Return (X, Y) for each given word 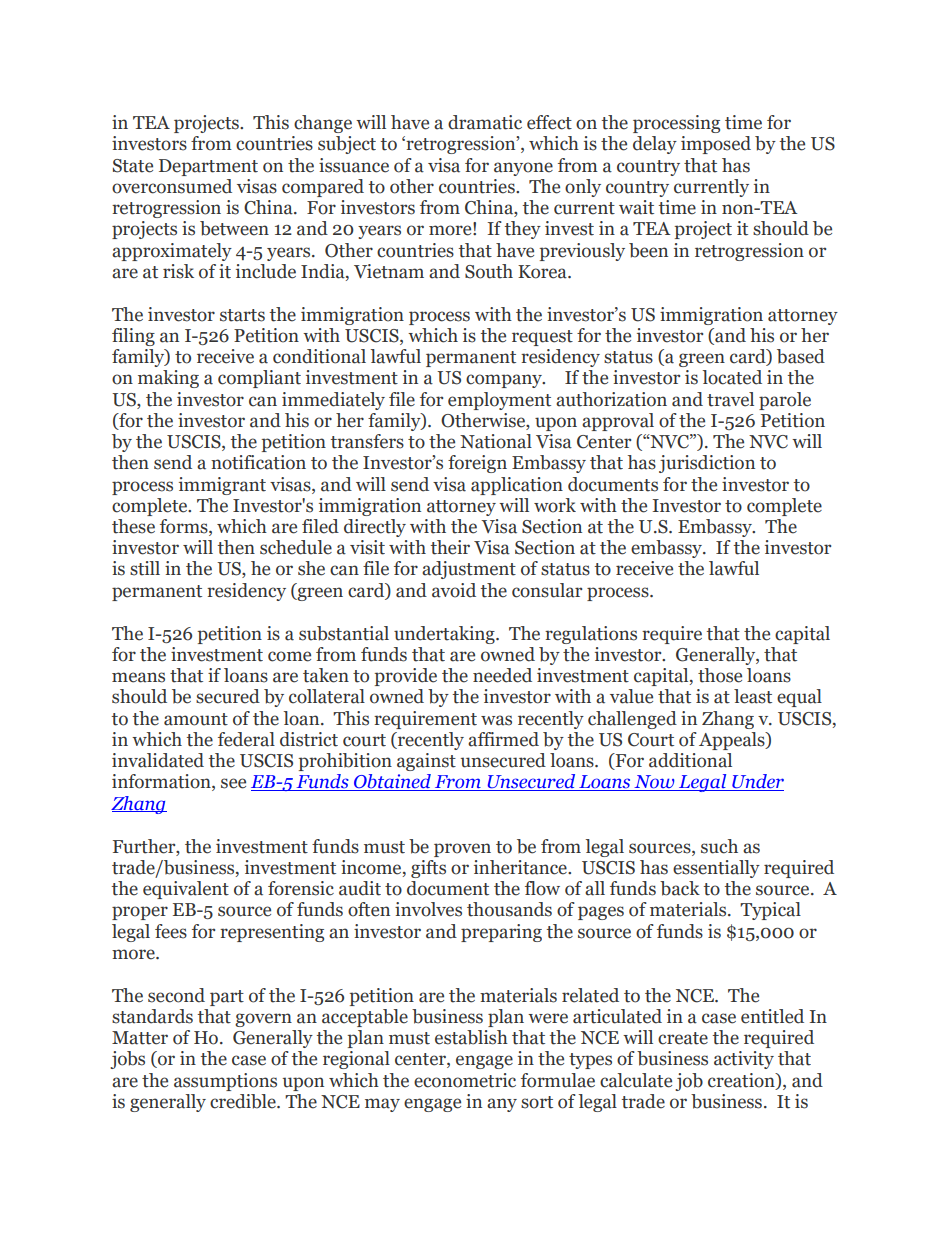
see (233, 783)
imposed (716, 145)
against (426, 762)
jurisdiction (707, 464)
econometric (465, 1080)
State (133, 166)
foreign (477, 464)
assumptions (225, 1082)
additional (690, 760)
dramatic (485, 122)
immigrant (222, 486)
